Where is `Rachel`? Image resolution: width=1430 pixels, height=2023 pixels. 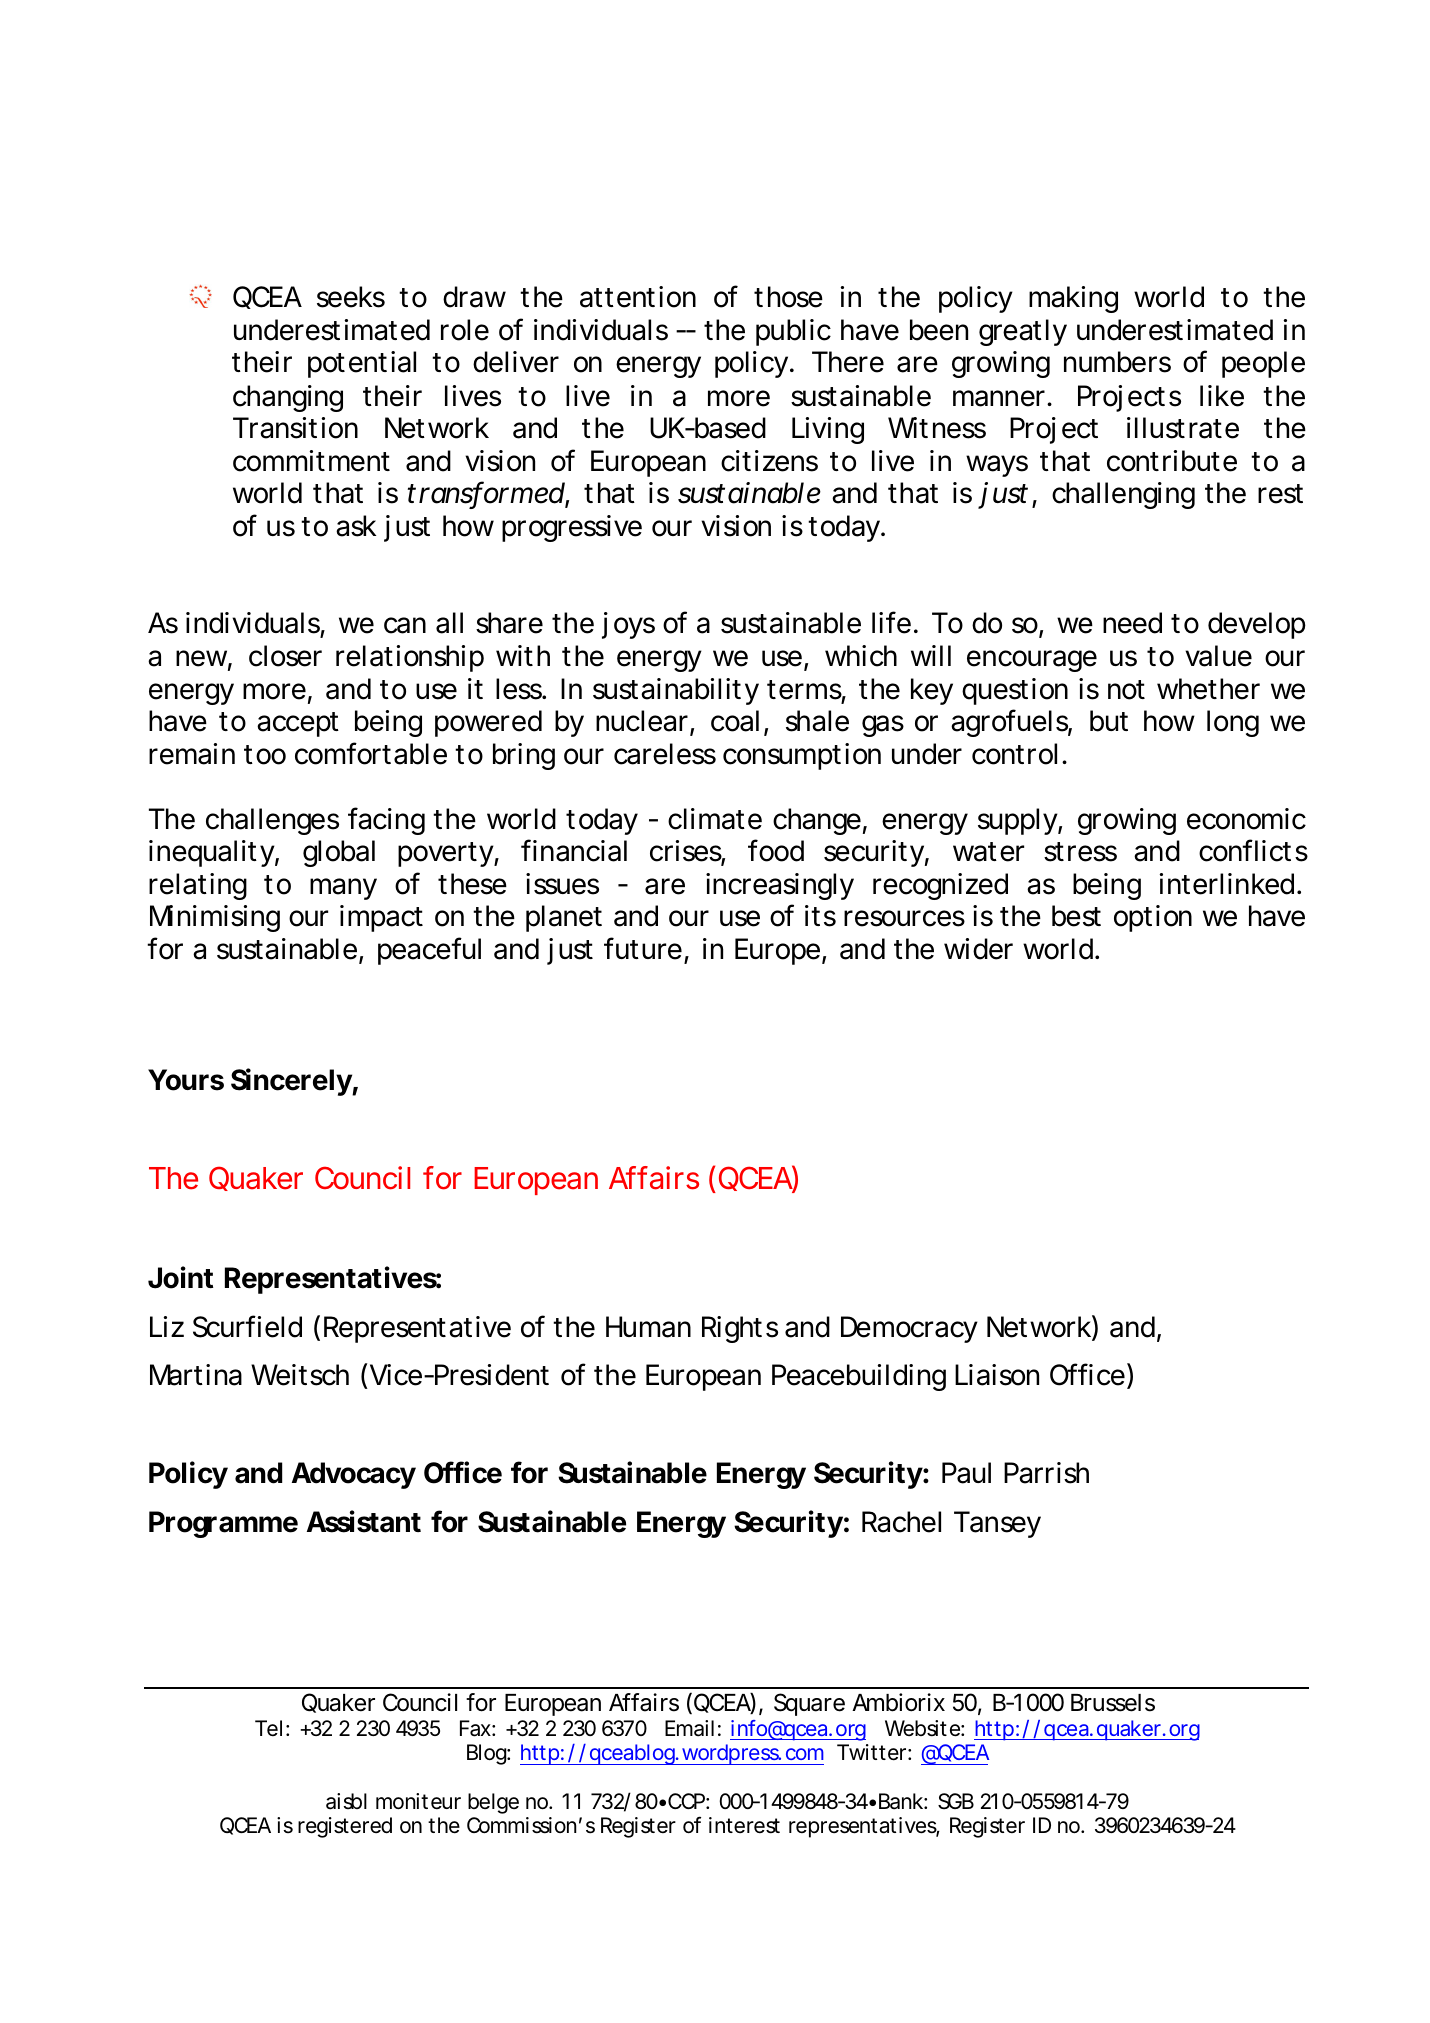
Rachel is located at coordinates (901, 1522).
